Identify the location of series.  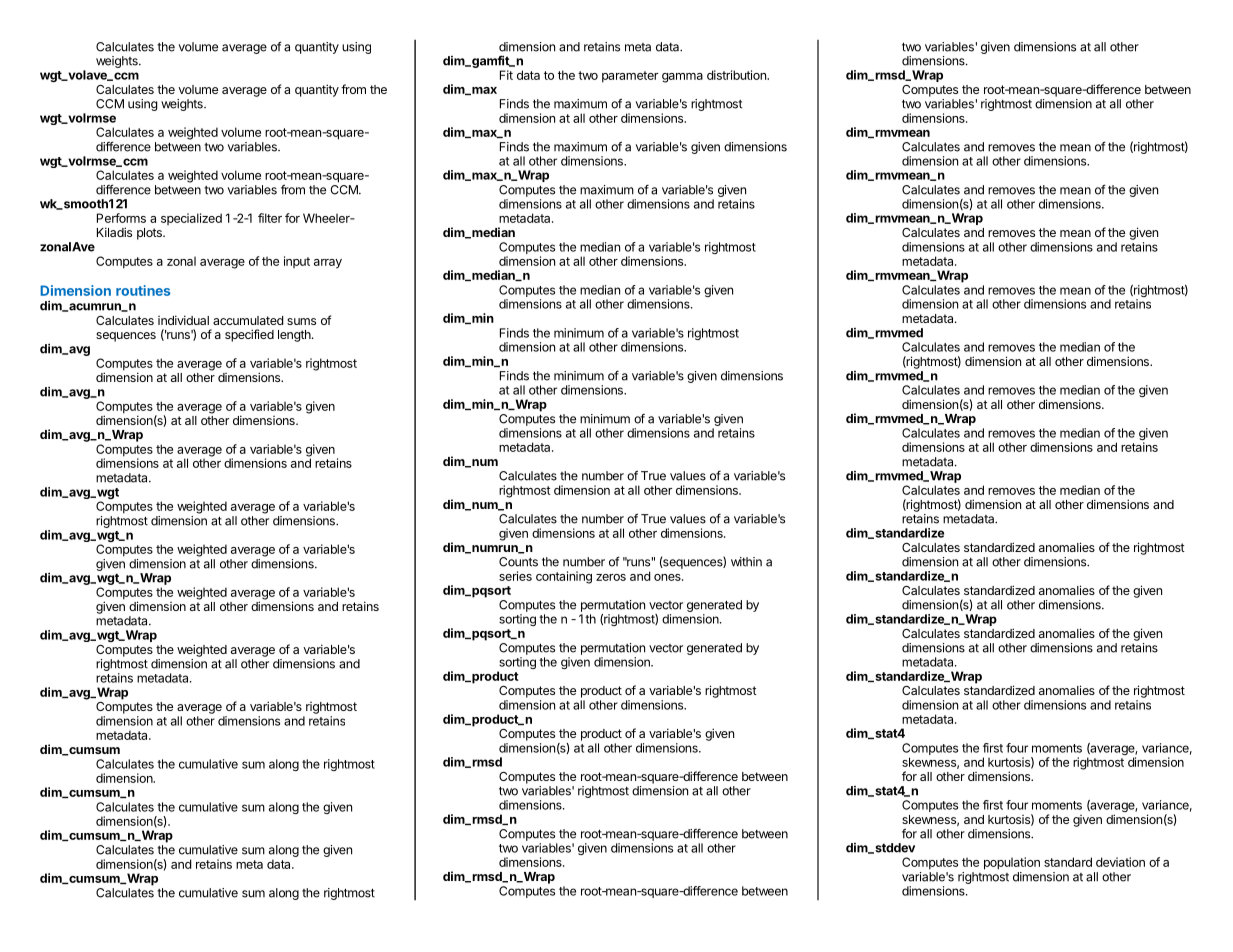
(515, 576).
